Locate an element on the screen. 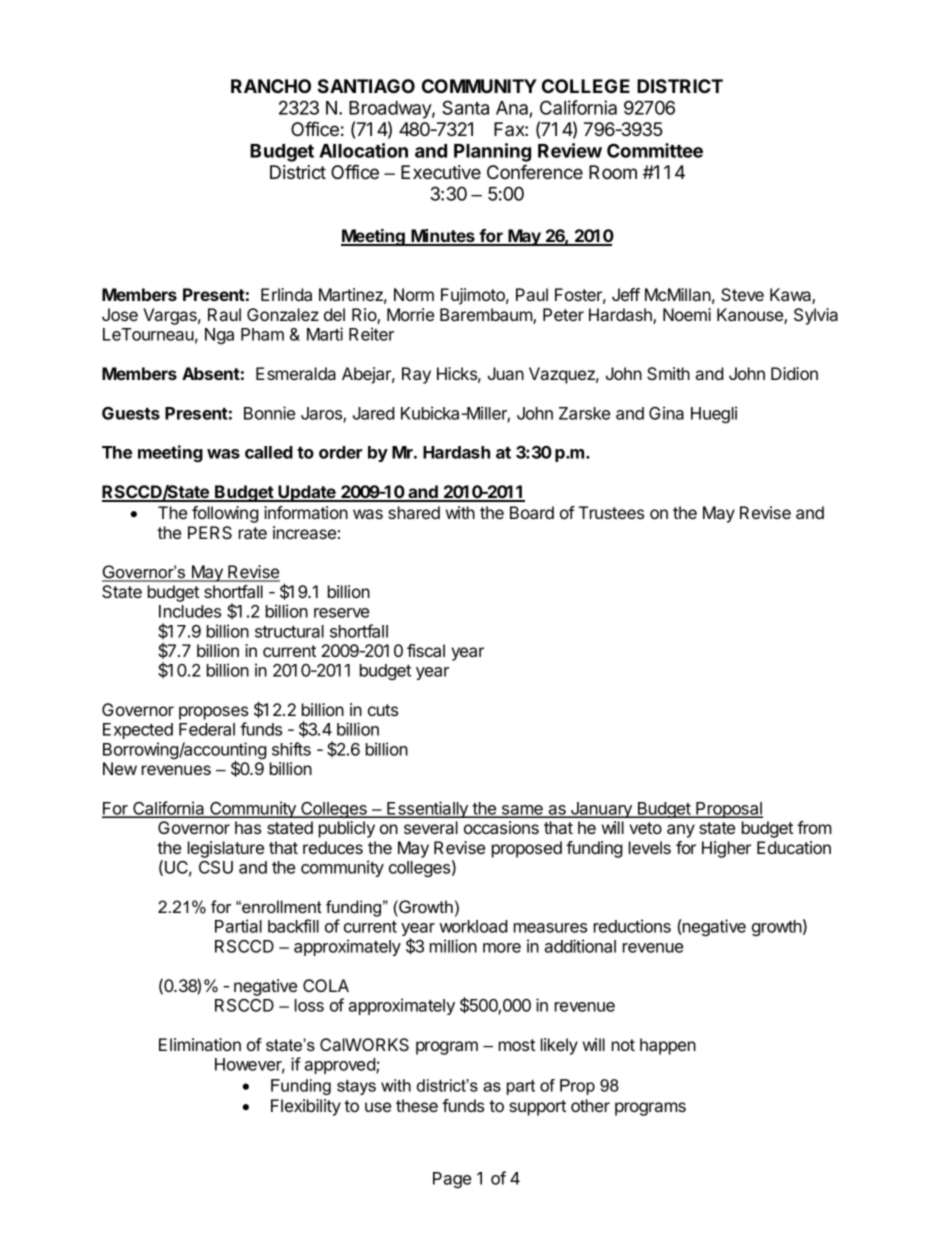 This screenshot has height=1233, width=952. million is located at coordinates (453, 946).
